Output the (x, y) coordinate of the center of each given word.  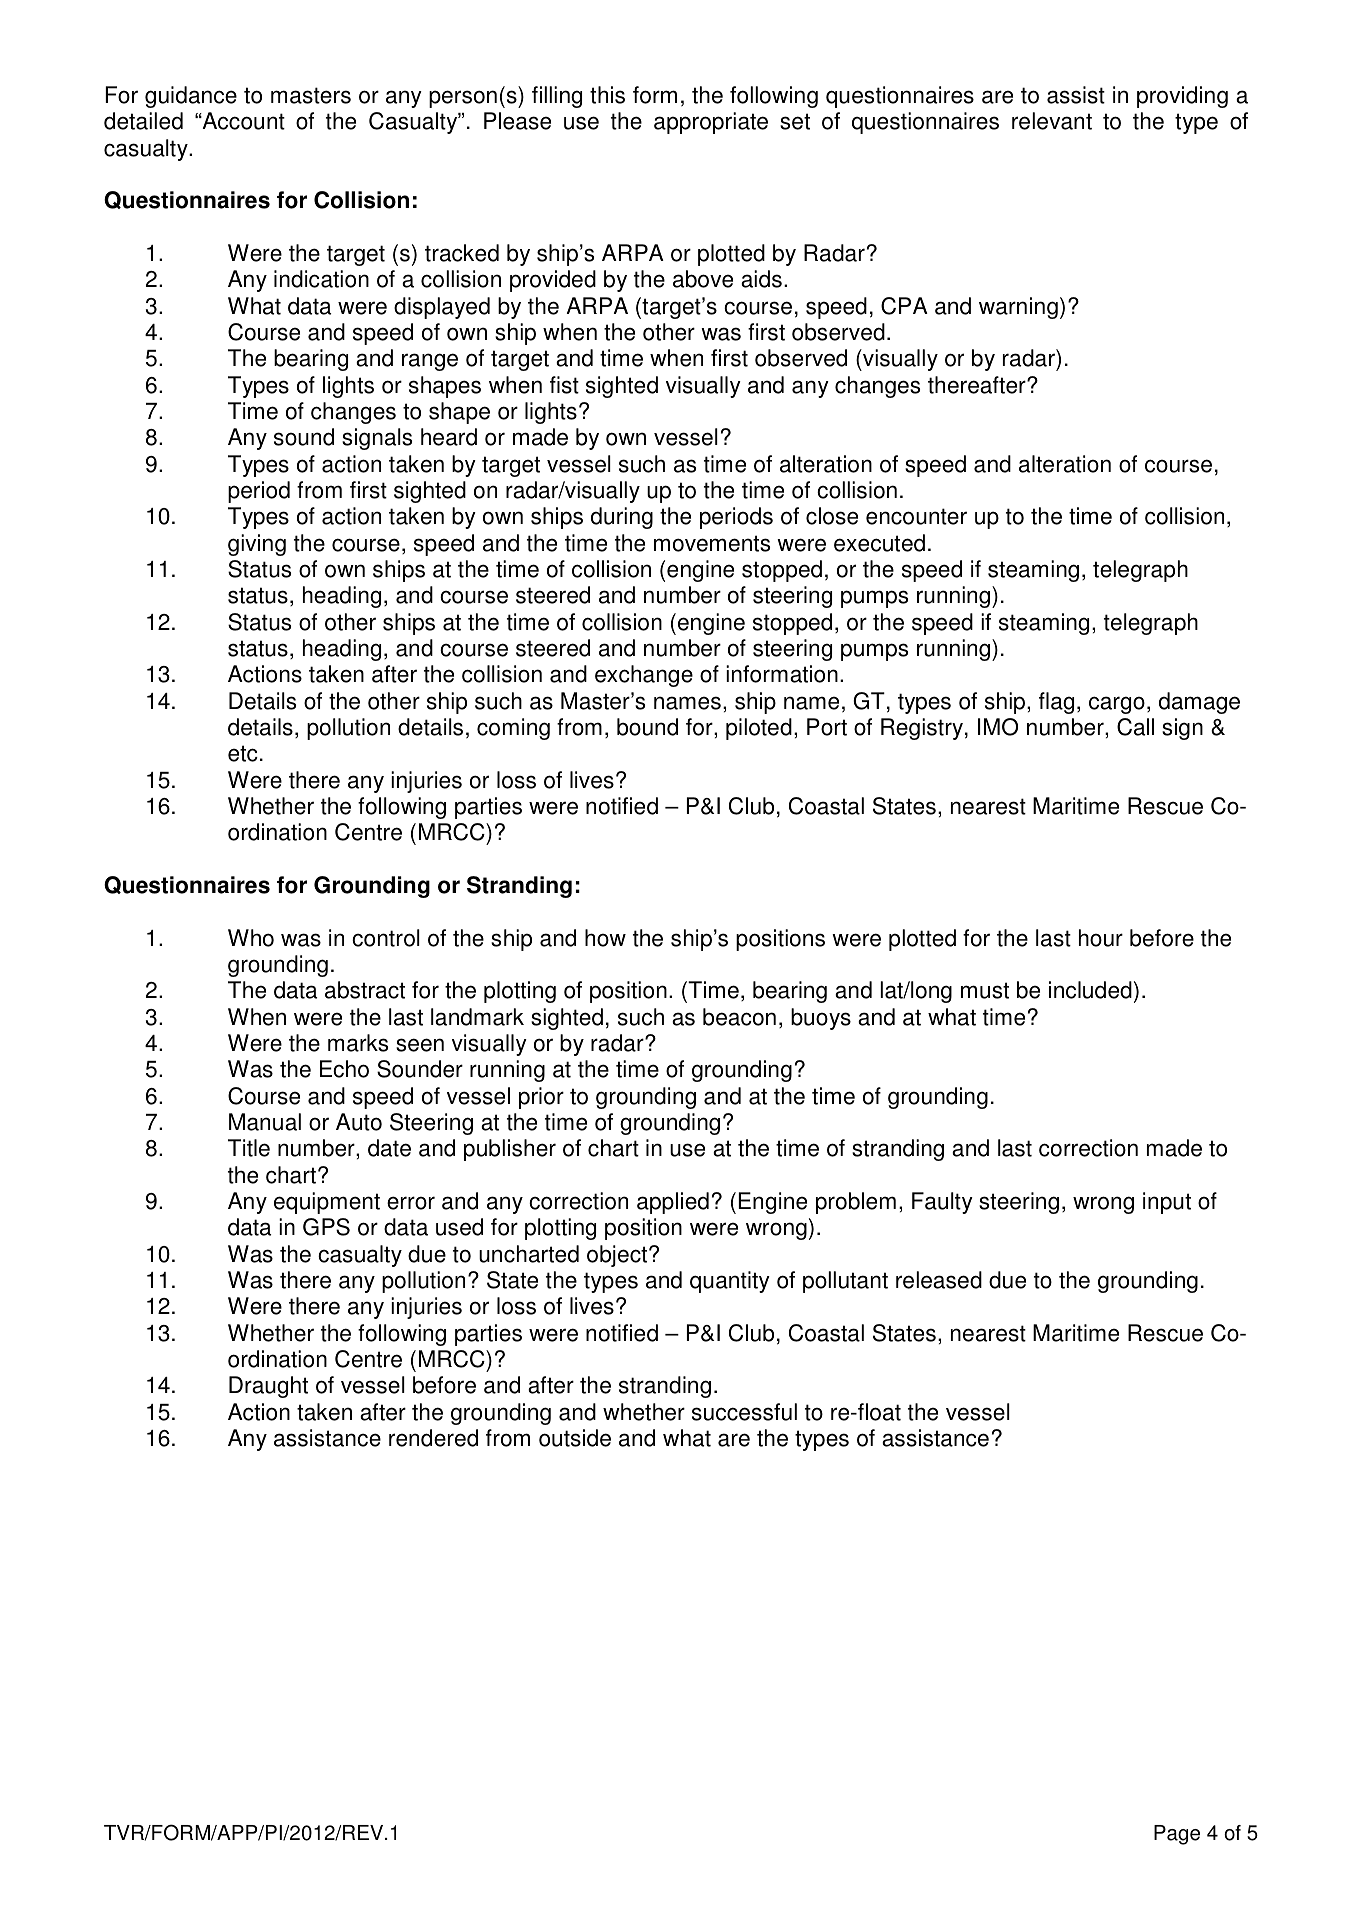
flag (1056, 703)
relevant (1052, 121)
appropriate (711, 123)
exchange (644, 676)
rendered (433, 1438)
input (1167, 1203)
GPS (326, 1227)
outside (575, 1438)
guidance (191, 97)
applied (673, 1203)
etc (243, 753)
